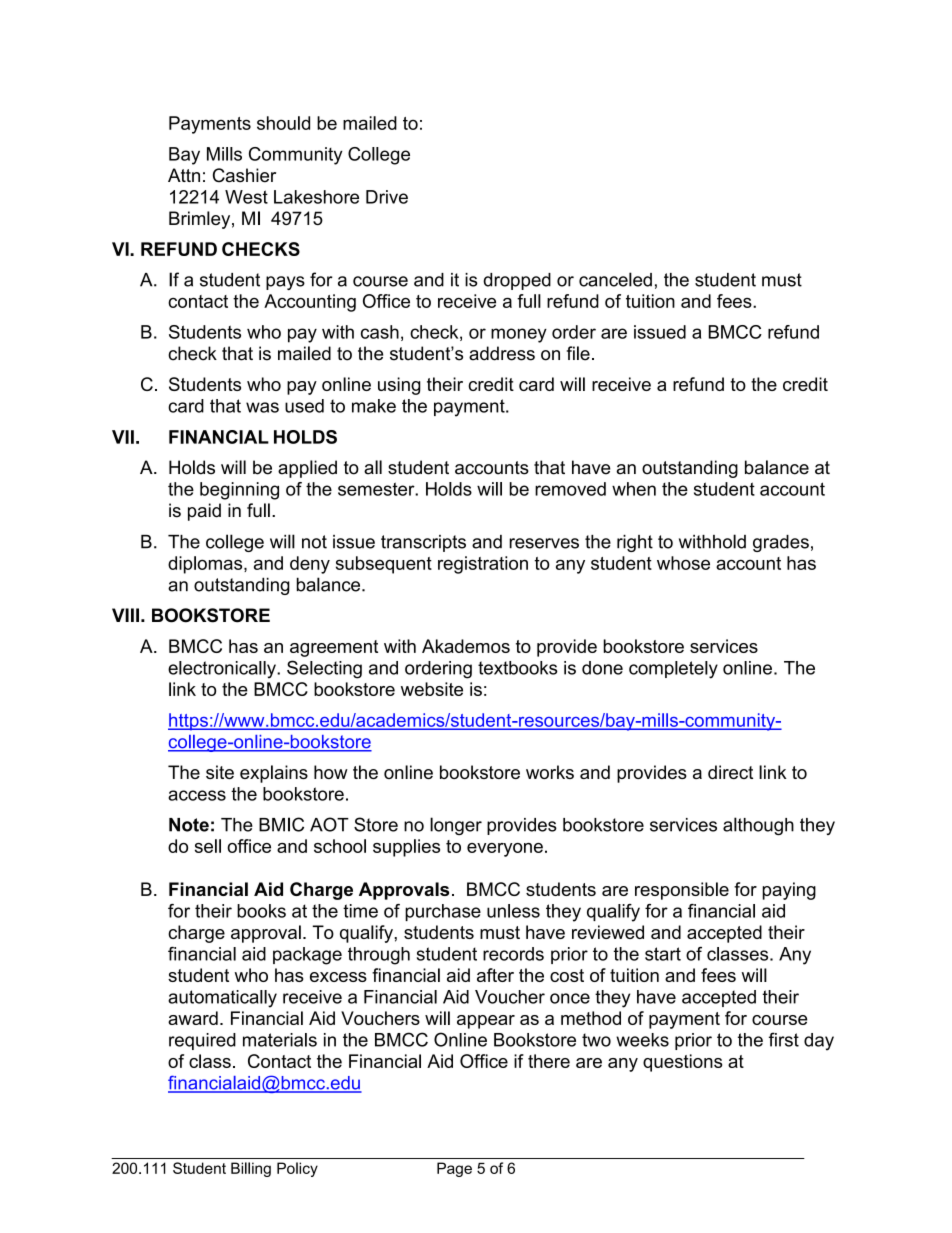  Describe the element at coordinates (423, 543) in the document. I see `transcripts` at that location.
